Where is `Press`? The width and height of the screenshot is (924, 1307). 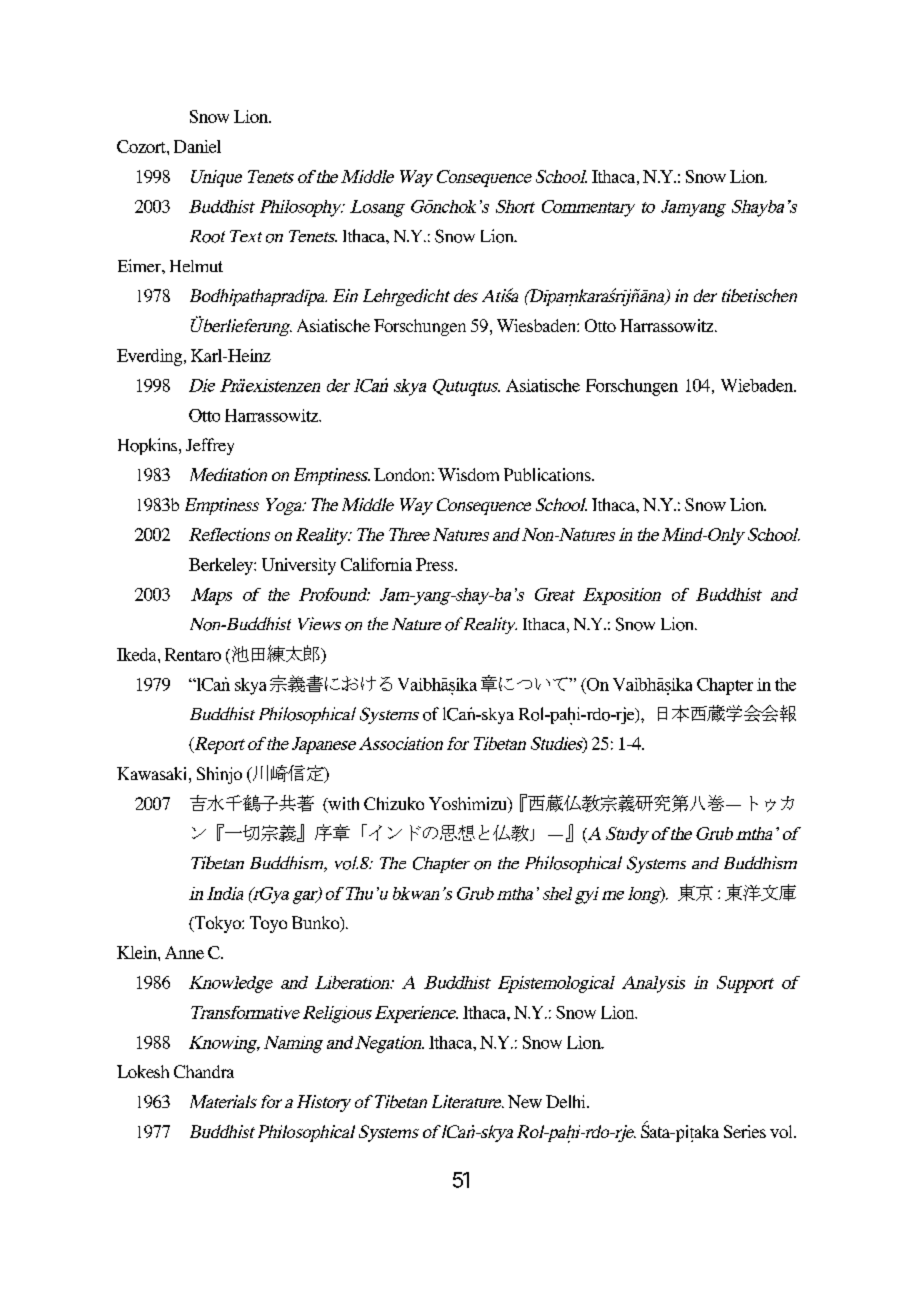 Press is located at coordinates (436, 564).
